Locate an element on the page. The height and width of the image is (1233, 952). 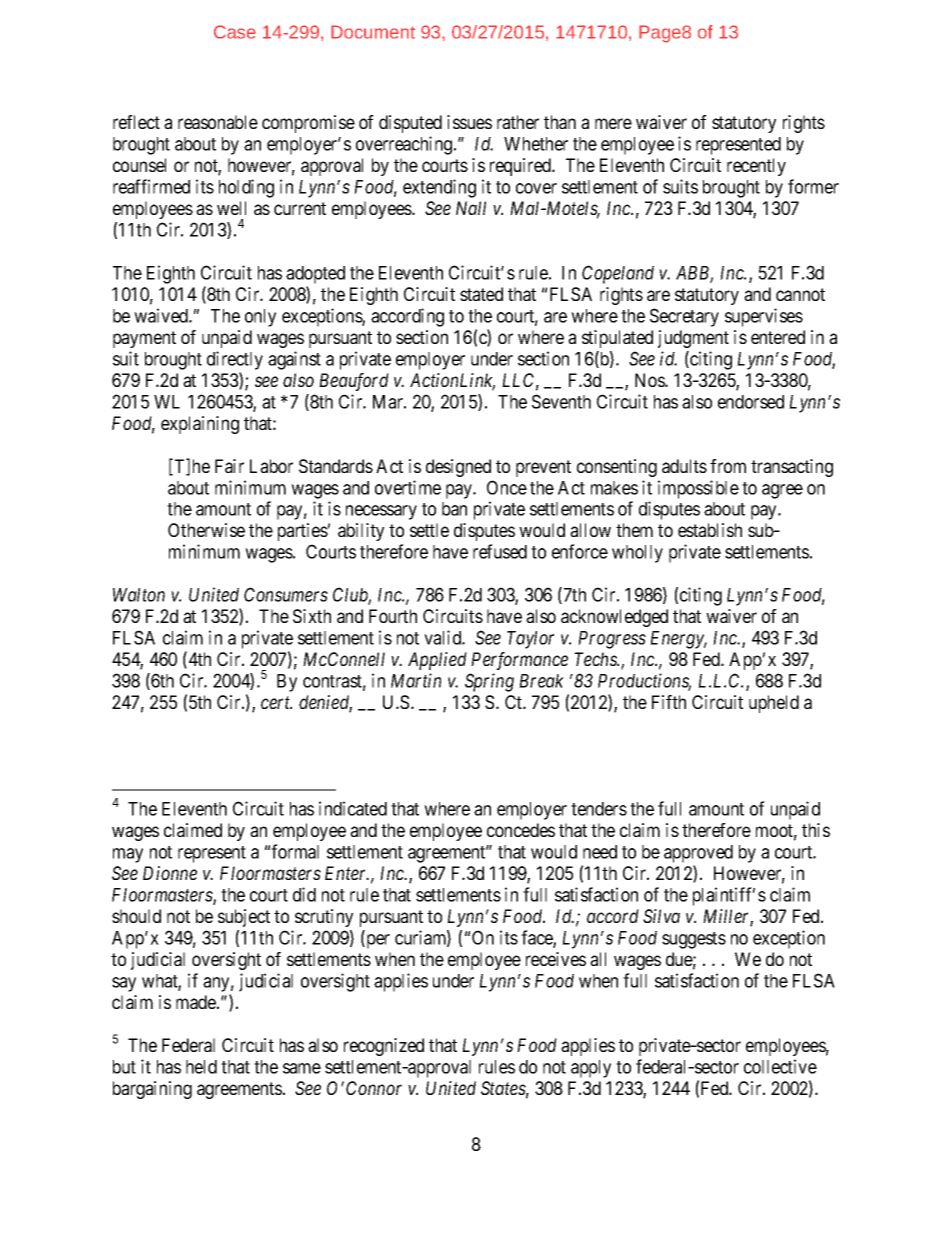
Fifth is located at coordinates (669, 702).
